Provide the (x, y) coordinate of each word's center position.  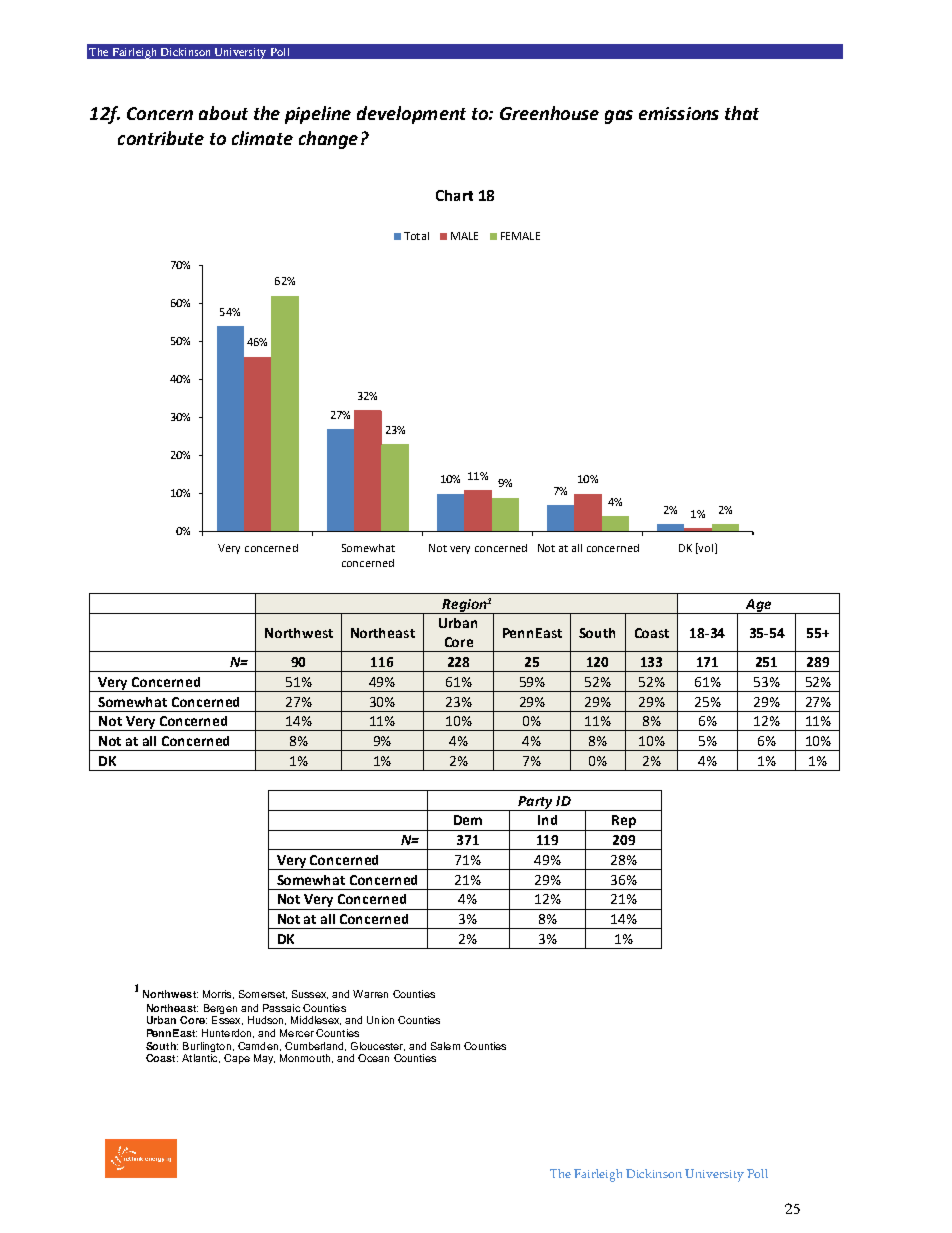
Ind (547, 820)
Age (758, 606)
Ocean (373, 1058)
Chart (454, 195)
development (411, 115)
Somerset (263, 994)
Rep (624, 823)
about (223, 113)
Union (380, 1020)
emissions (679, 113)
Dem (468, 820)
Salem (445, 1046)
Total (416, 236)
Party (535, 803)
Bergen (220, 1010)
